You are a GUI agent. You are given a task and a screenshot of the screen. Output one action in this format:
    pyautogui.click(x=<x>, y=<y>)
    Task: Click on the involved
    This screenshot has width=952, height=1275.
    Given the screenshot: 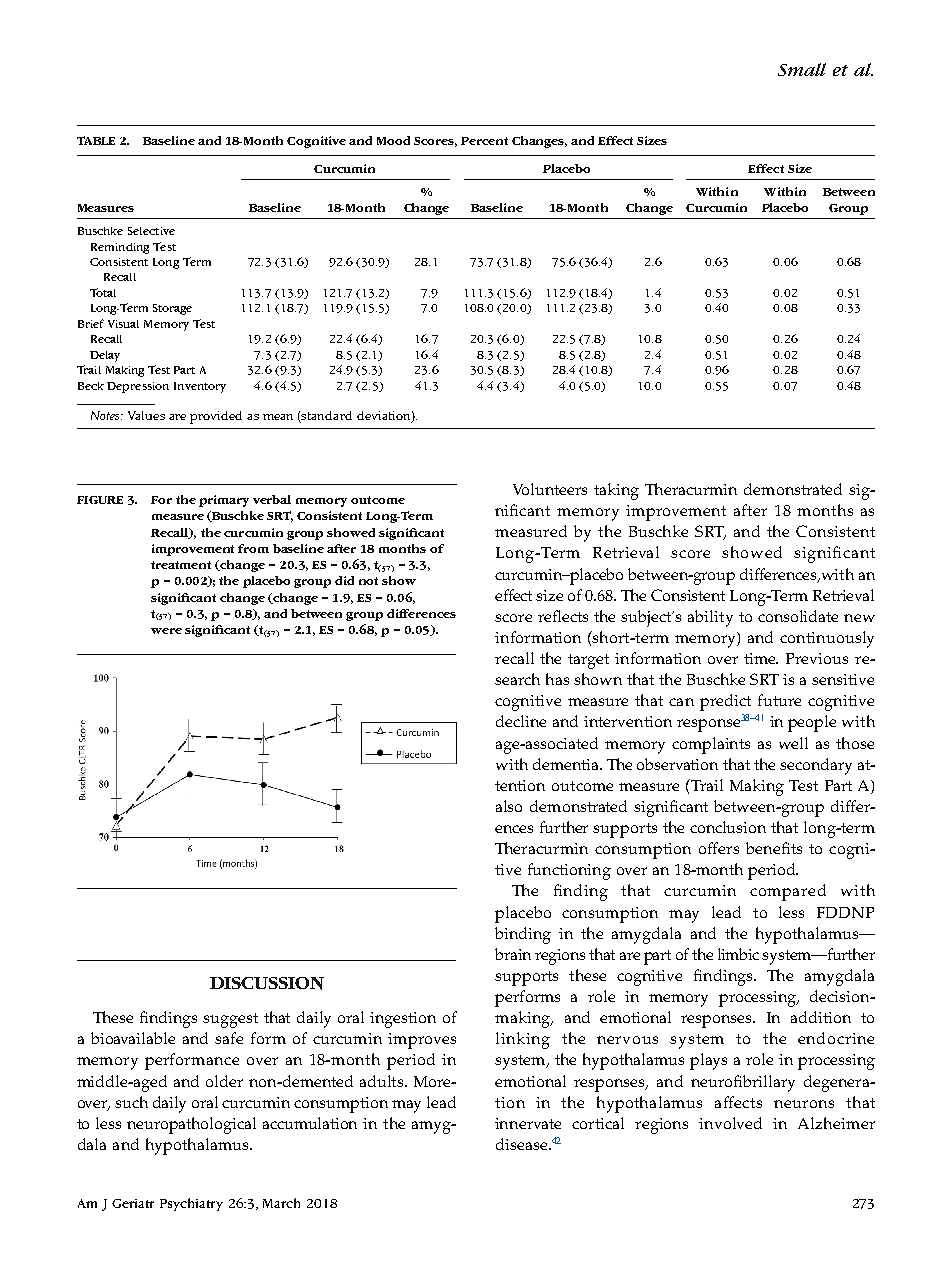 What is the action you would take?
    pyautogui.click(x=730, y=1123)
